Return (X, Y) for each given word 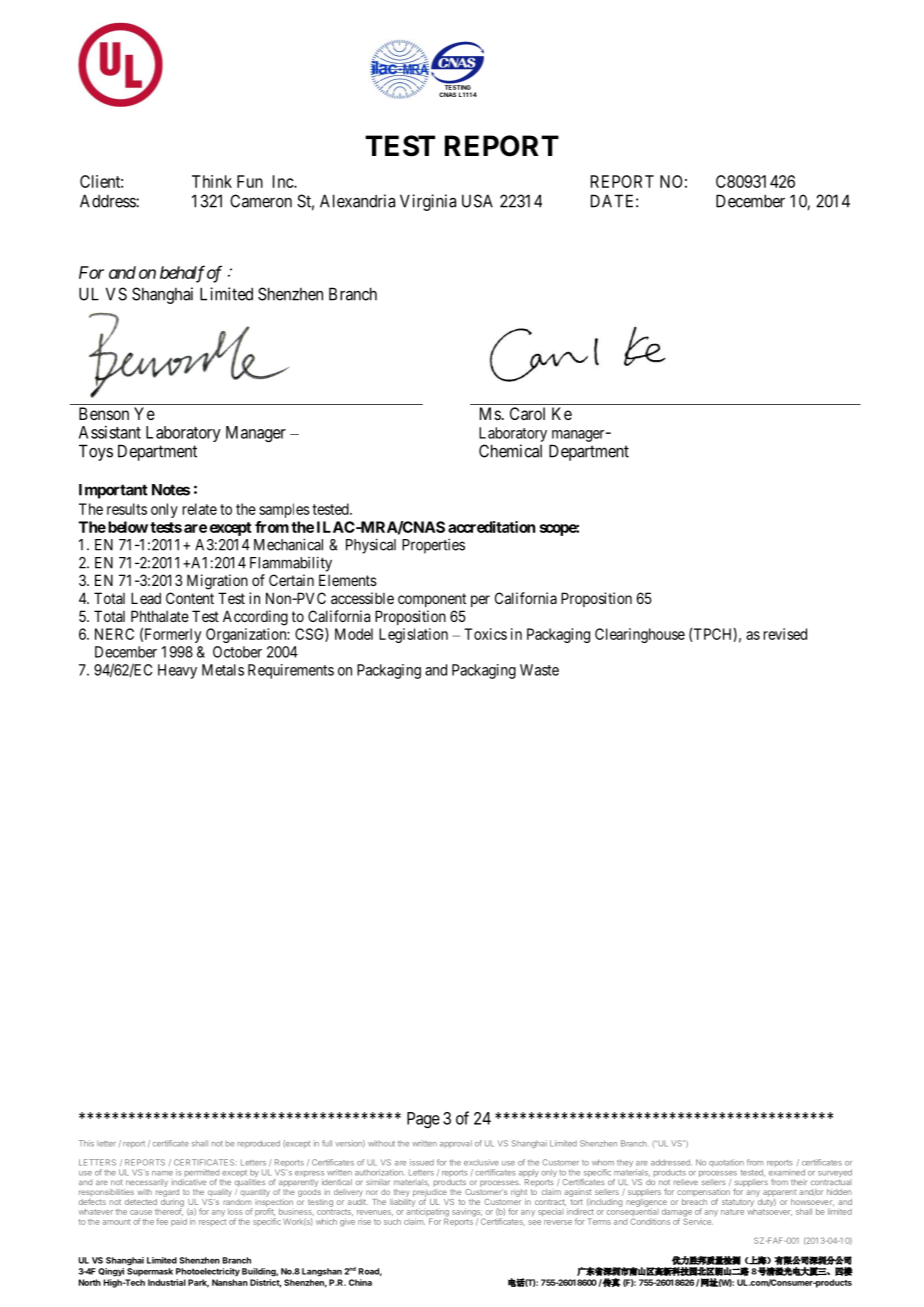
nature (732, 1212)
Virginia (428, 202)
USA (477, 201)
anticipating (427, 1212)
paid (179, 1222)
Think (212, 181)
